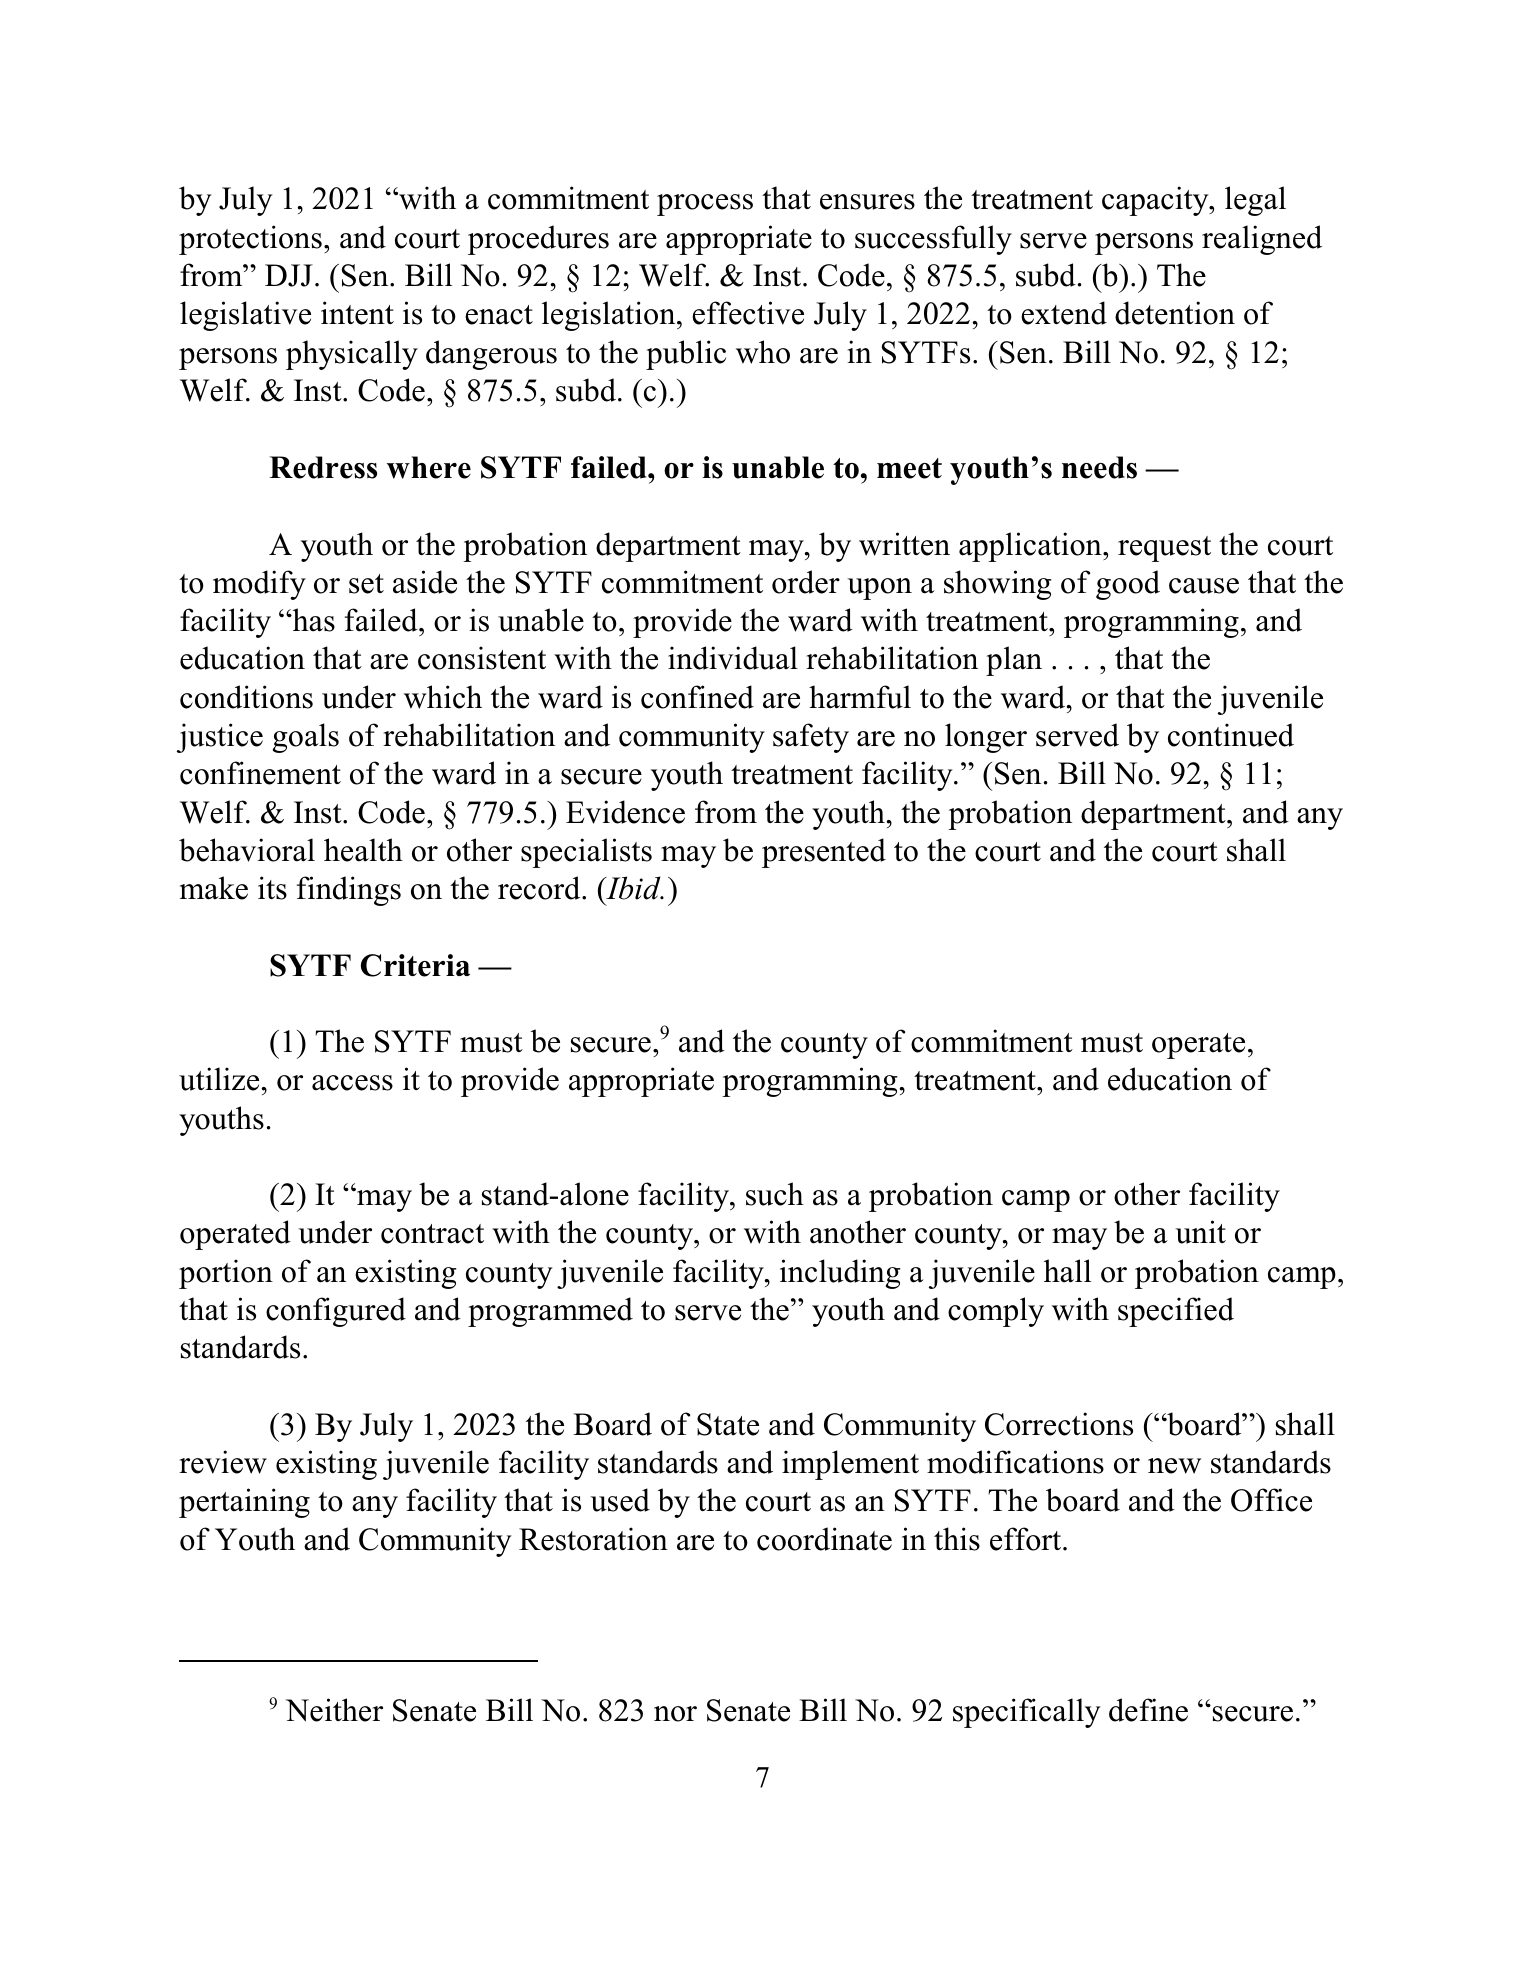  What do you see at coordinates (705, 205) in the image?
I see `process` at bounding box center [705, 205].
